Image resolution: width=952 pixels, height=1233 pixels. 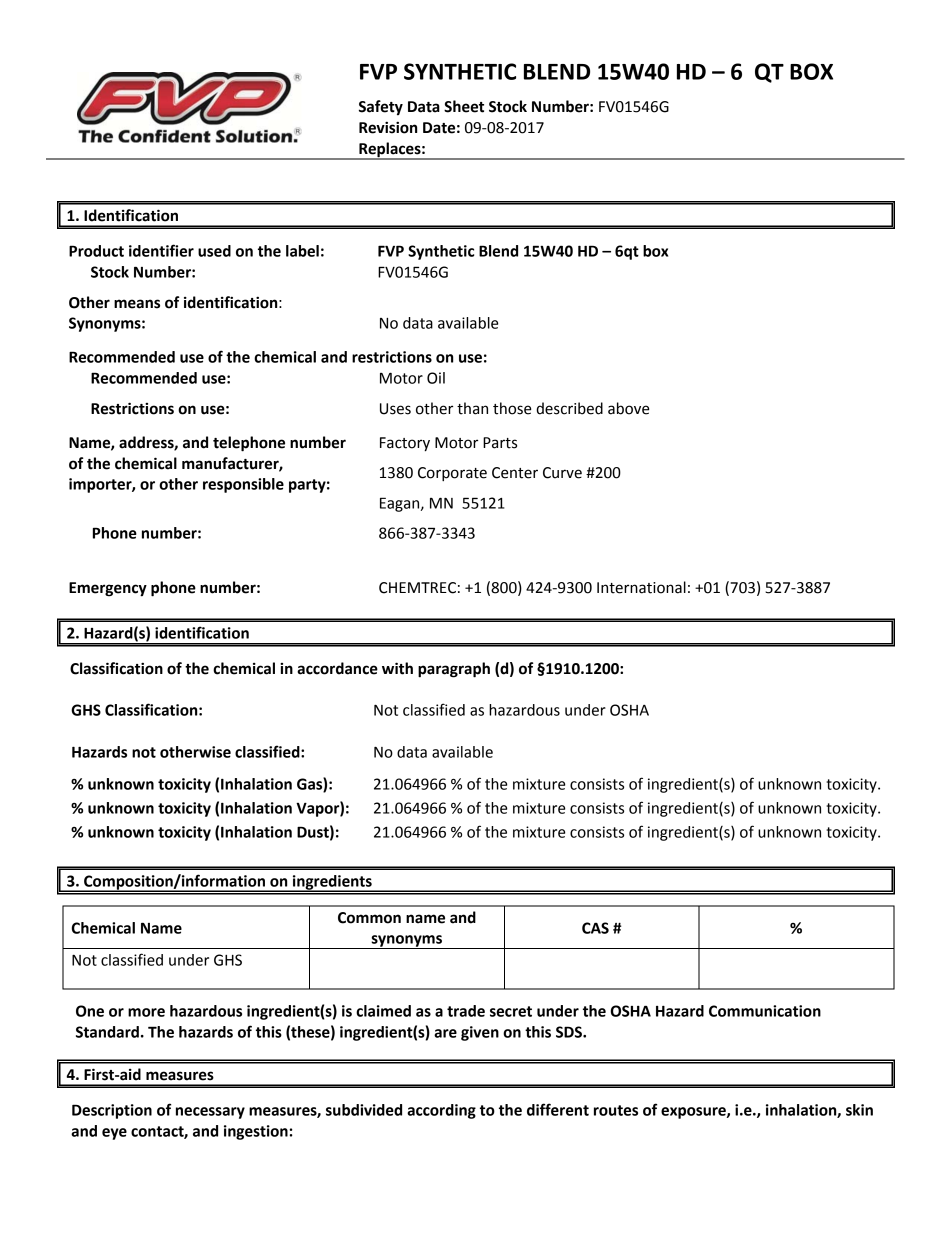 What do you see at coordinates (436, 378) in the screenshot?
I see `Oil` at bounding box center [436, 378].
